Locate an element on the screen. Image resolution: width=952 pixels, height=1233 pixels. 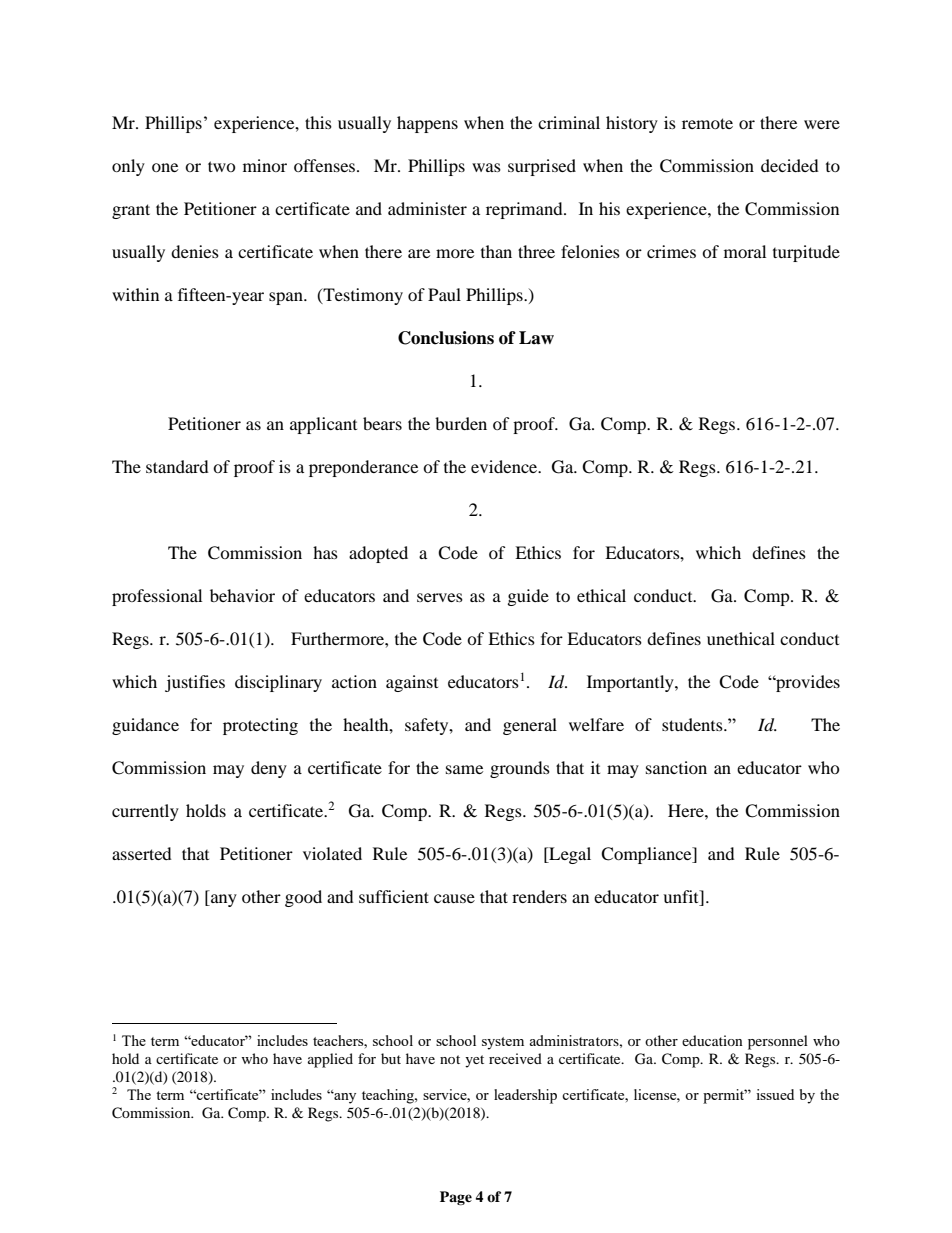
moral is located at coordinates (745, 251).
